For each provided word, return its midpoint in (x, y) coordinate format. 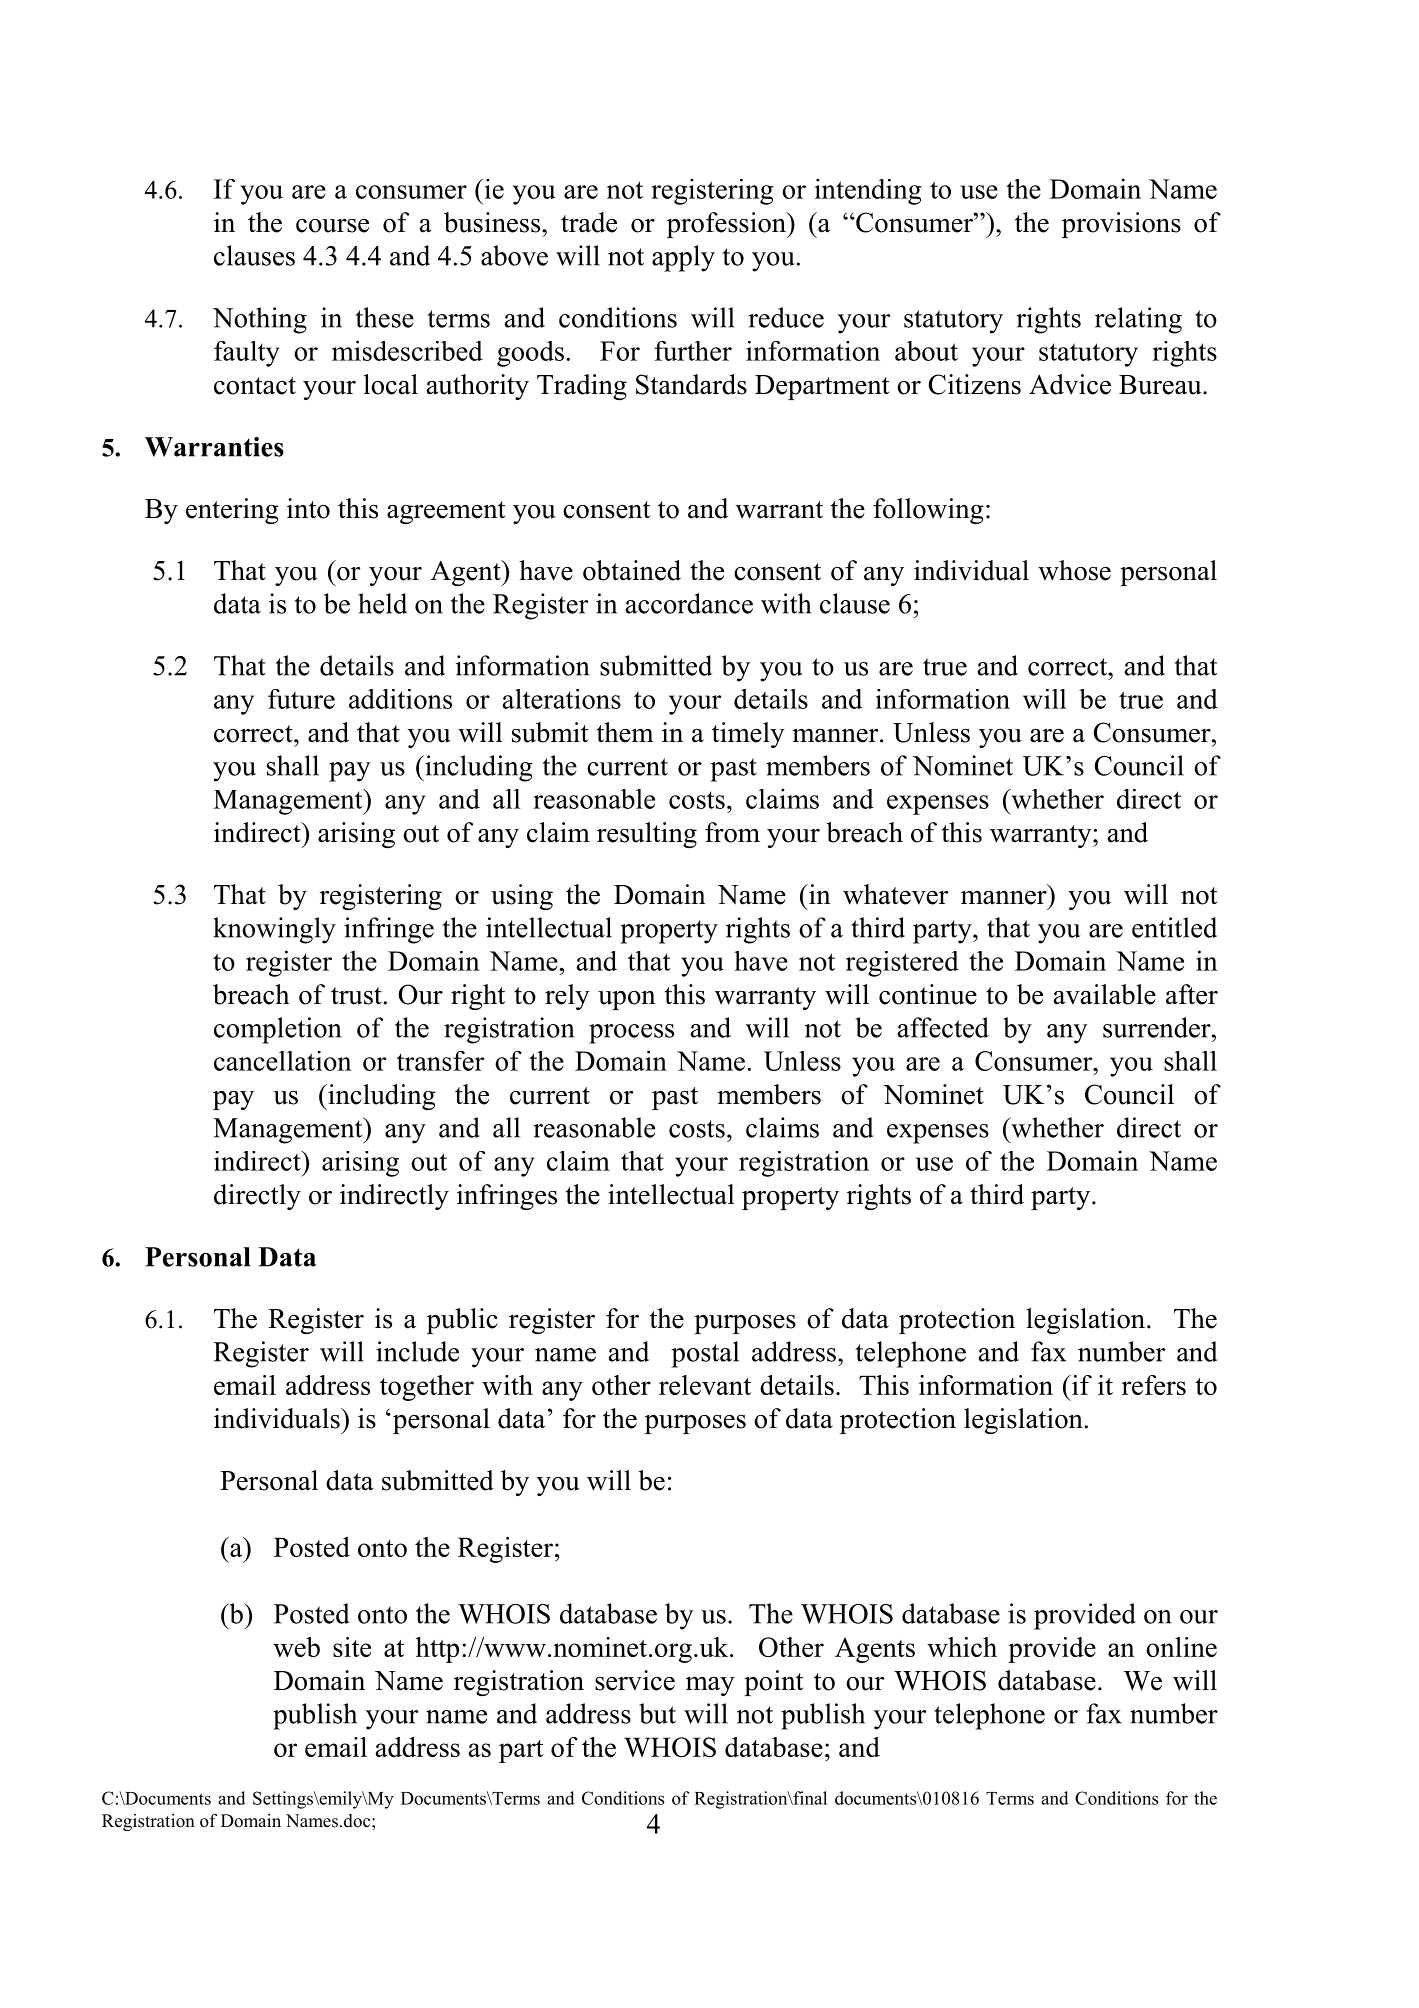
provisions (1121, 225)
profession (727, 225)
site (352, 1647)
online (1181, 1647)
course (332, 226)
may (710, 1686)
